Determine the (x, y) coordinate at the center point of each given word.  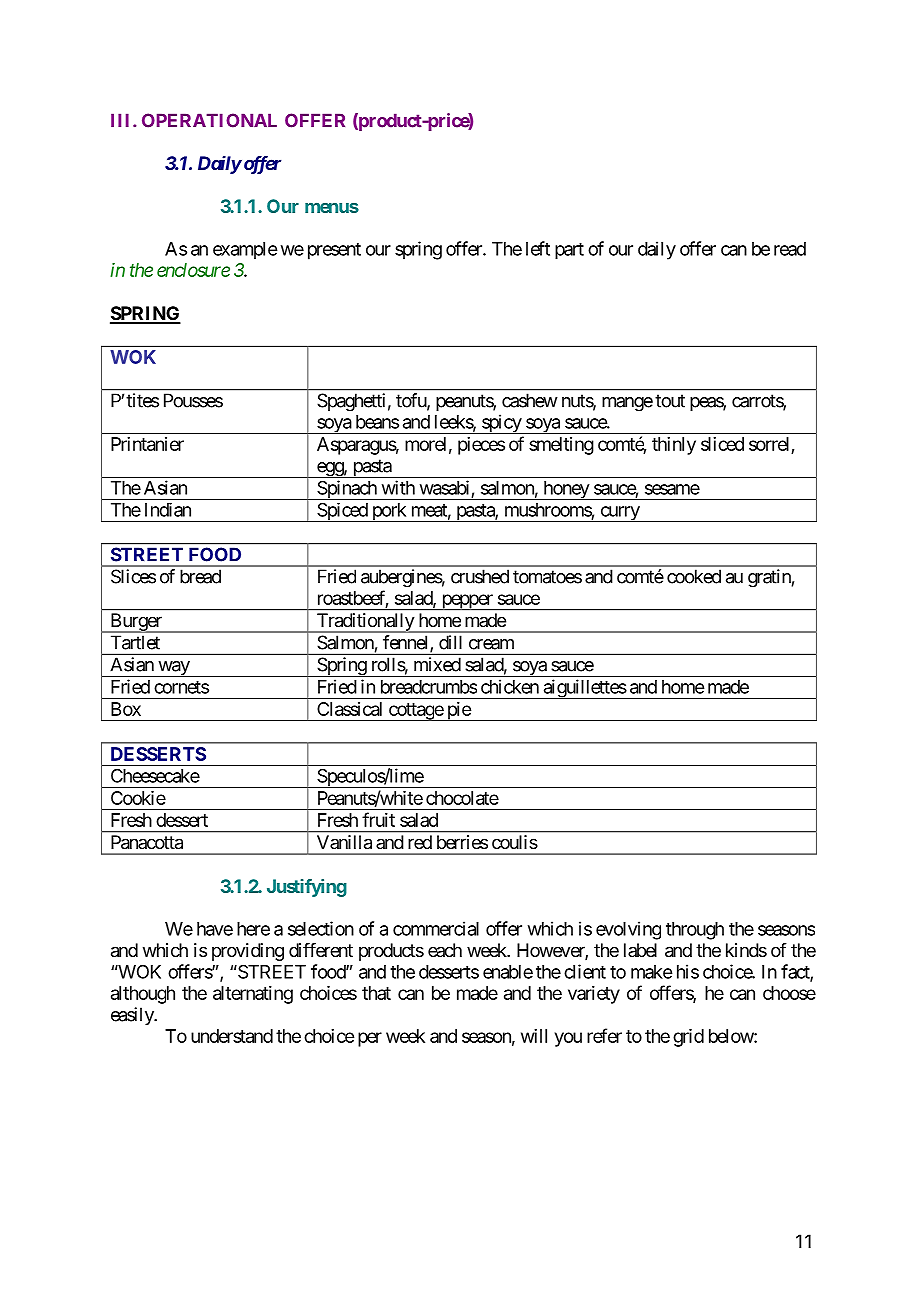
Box (126, 709)
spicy (501, 424)
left (538, 248)
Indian (168, 510)
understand (232, 1036)
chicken (510, 686)
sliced (722, 444)
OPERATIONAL (209, 120)
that (376, 993)
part (569, 251)
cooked (694, 576)
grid (688, 1038)
